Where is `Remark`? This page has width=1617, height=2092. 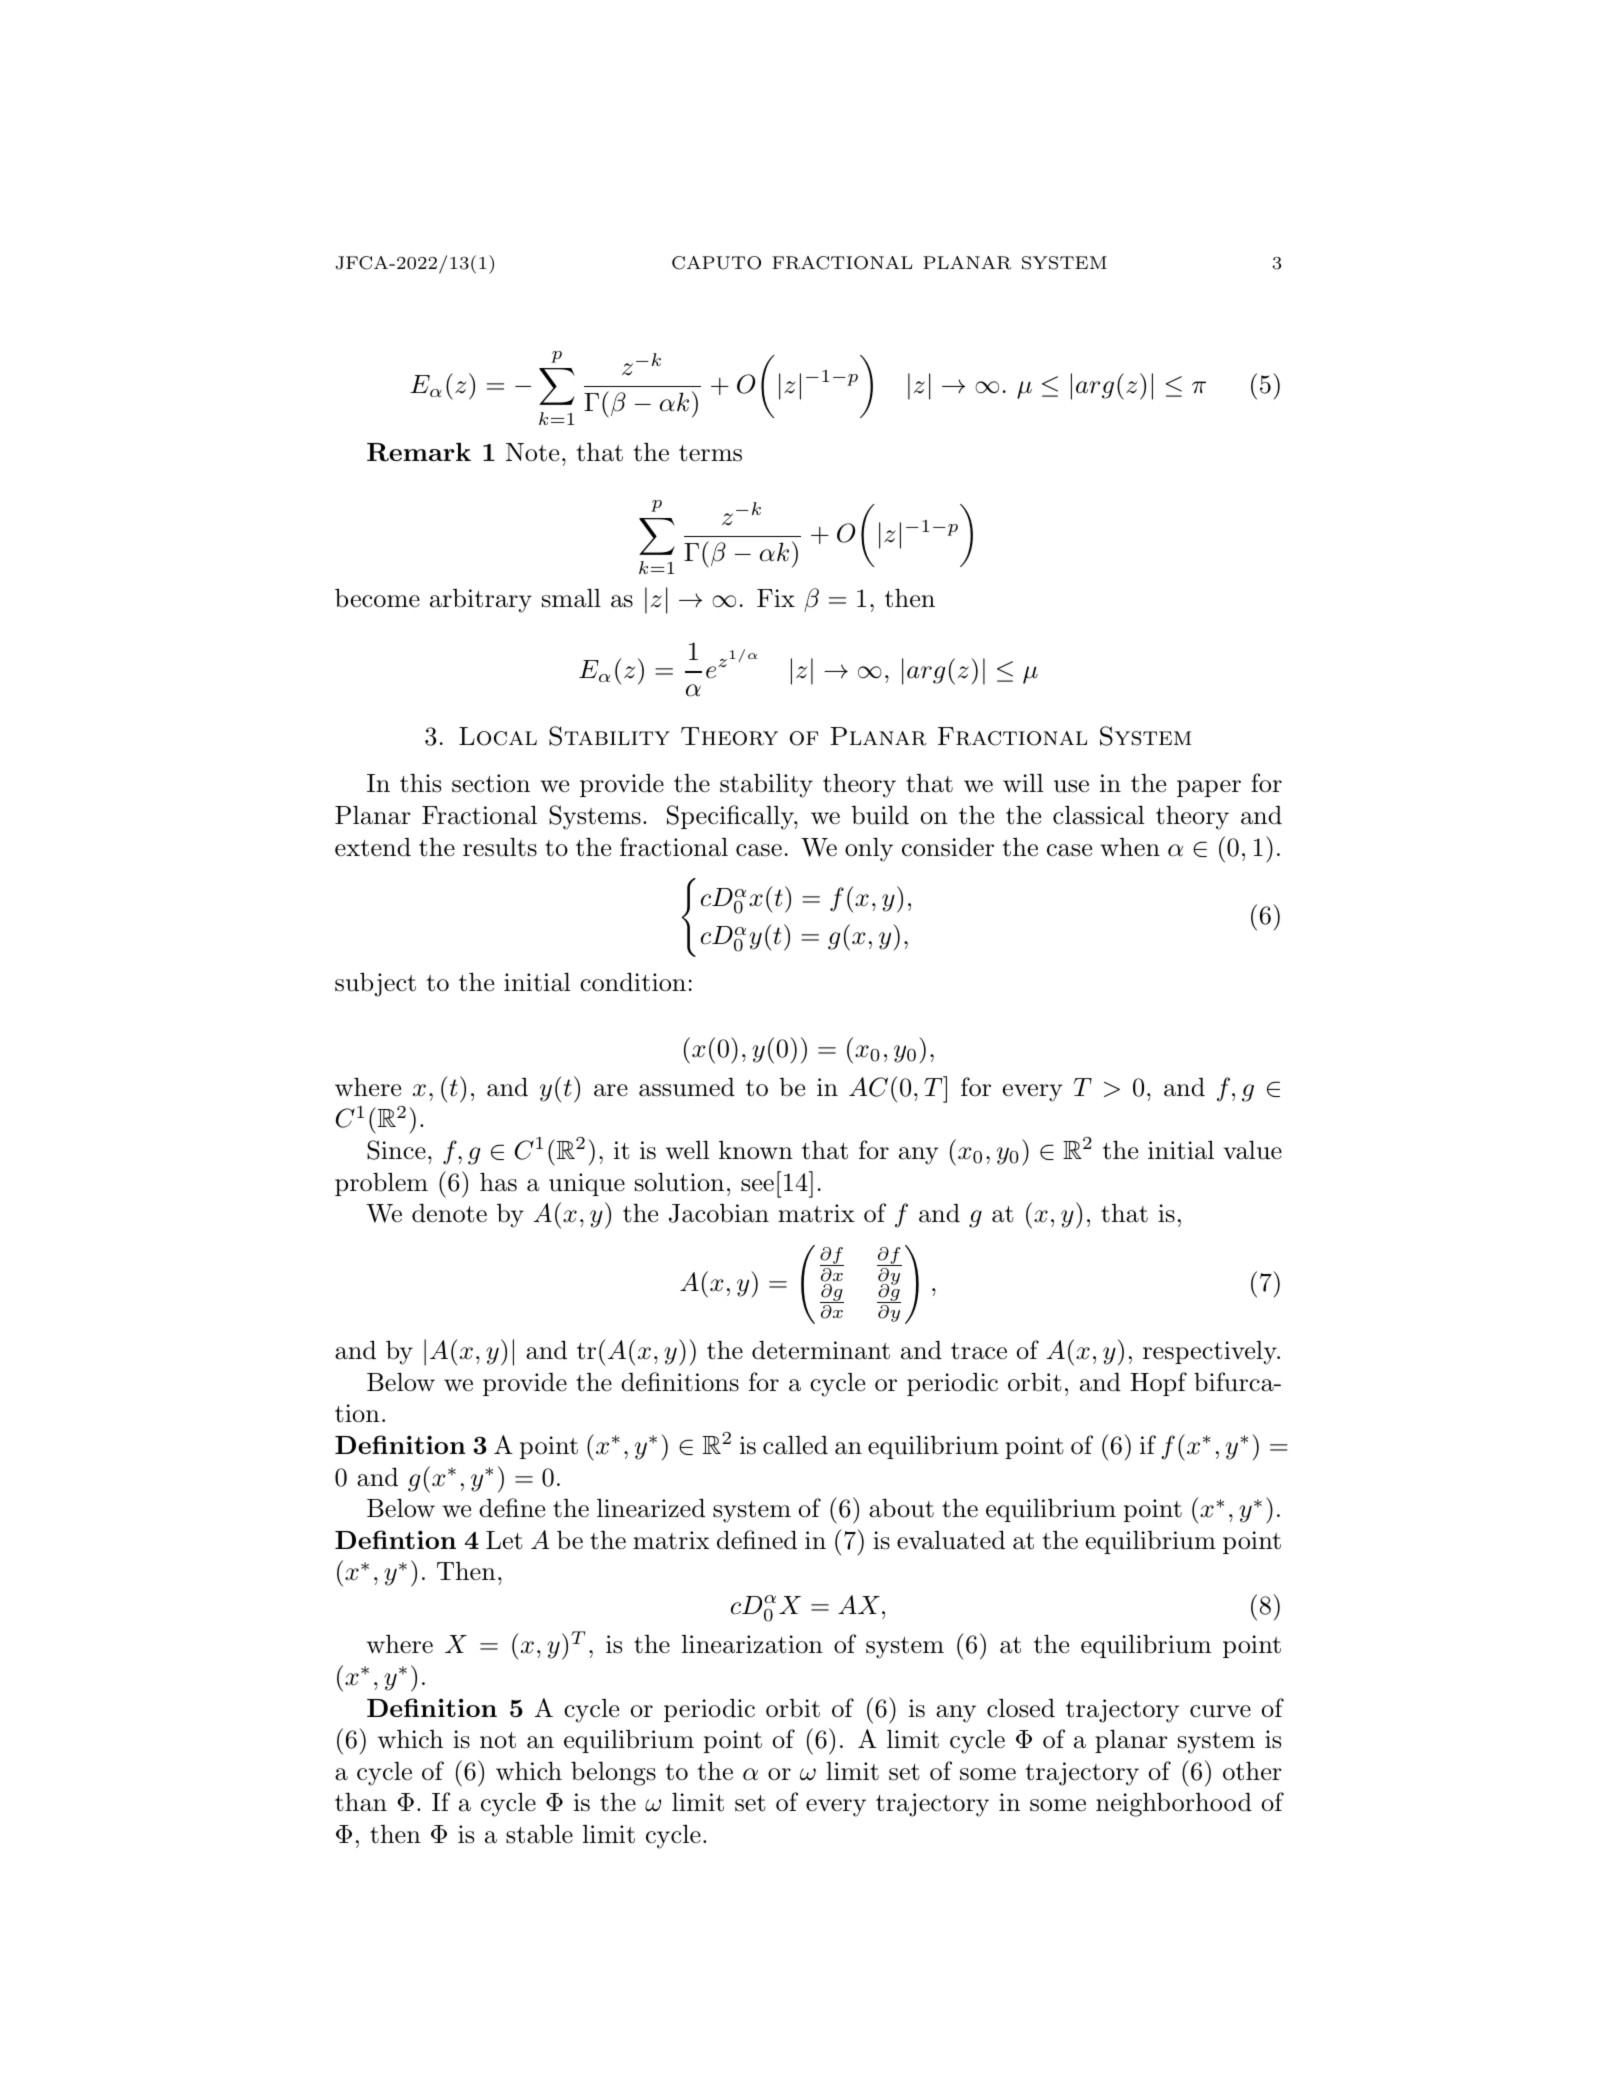 Remark is located at coordinates (419, 452).
